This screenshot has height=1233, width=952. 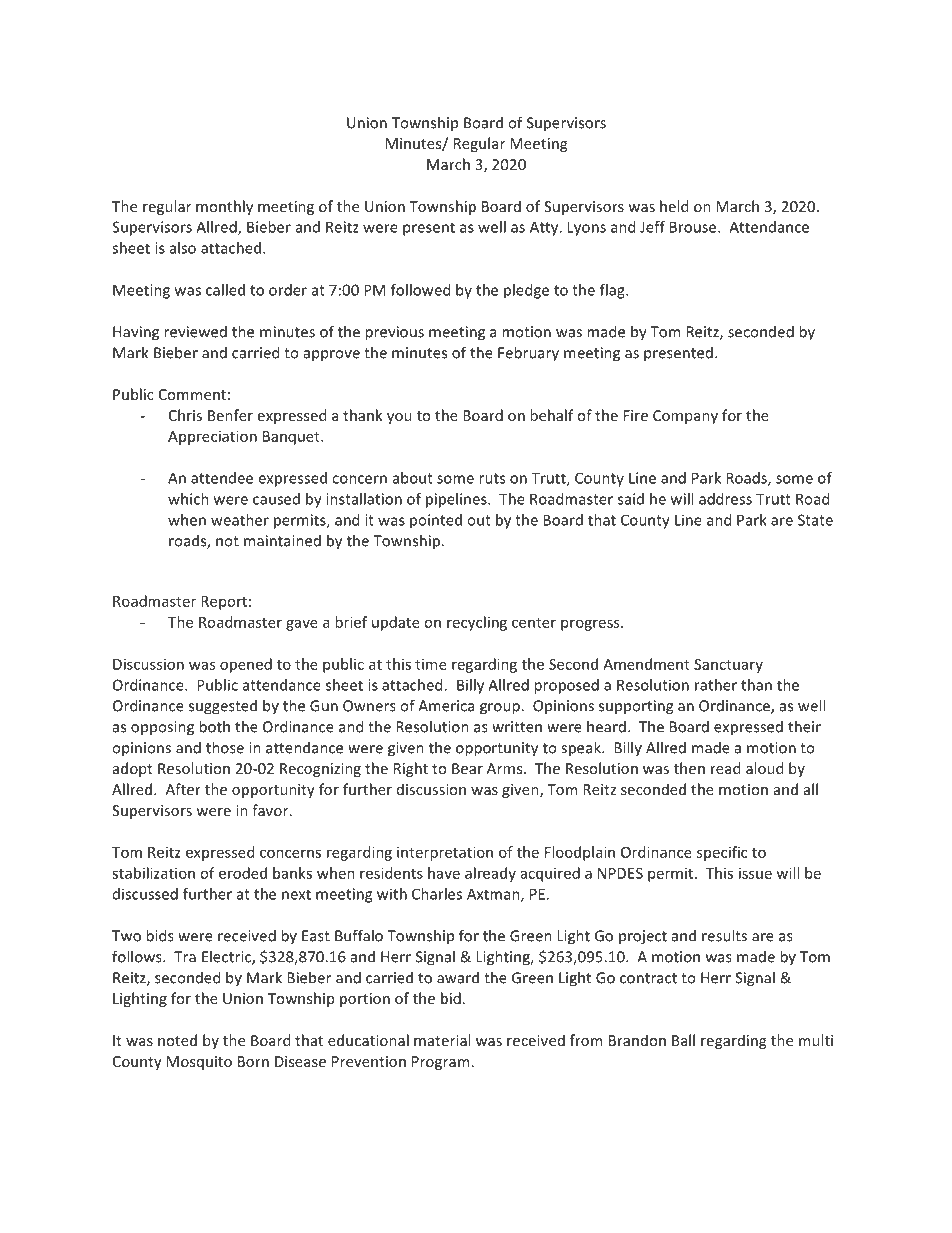 I want to click on followed, so click(x=420, y=290).
